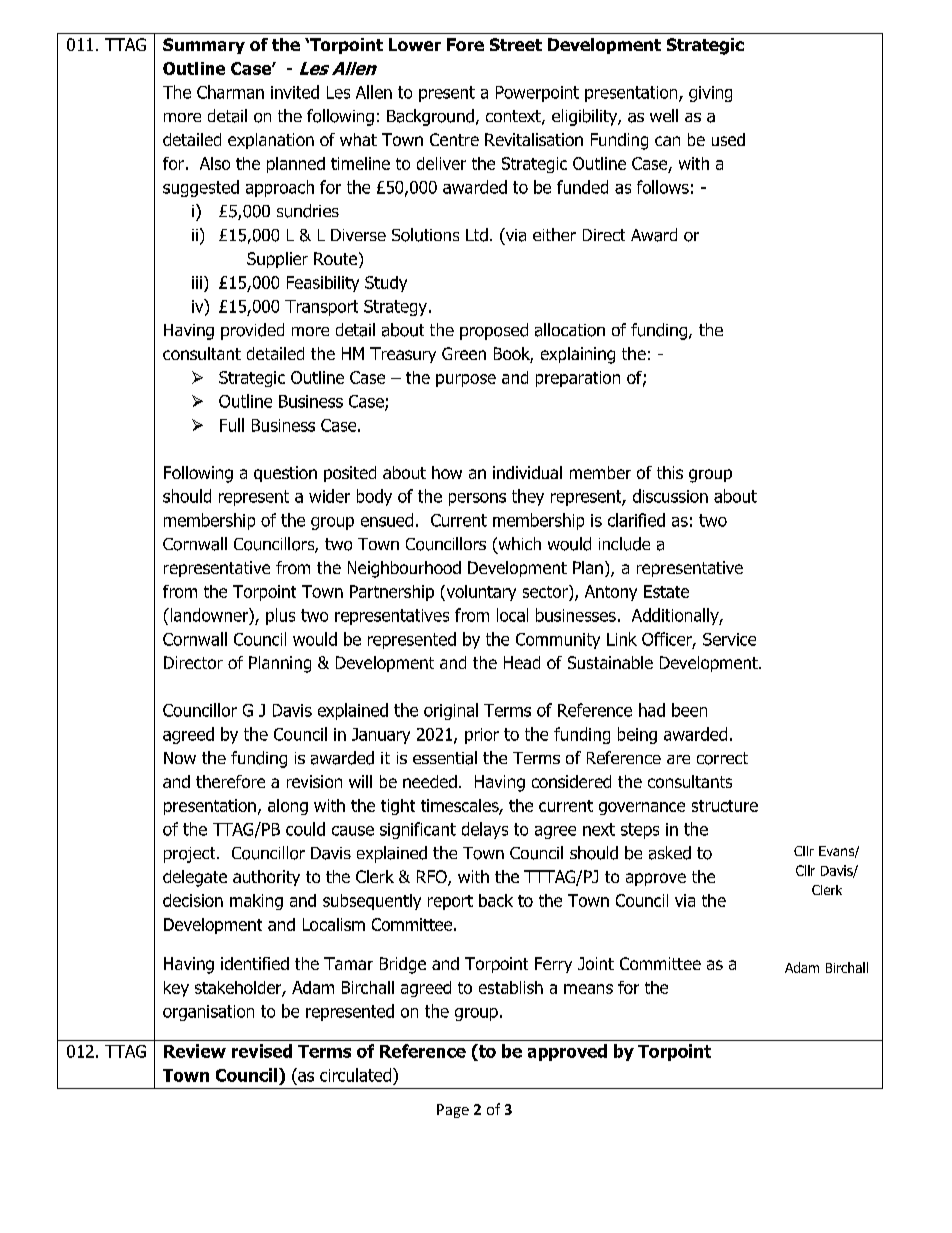 This image has width=952, height=1233. What do you see at coordinates (678, 759) in the image?
I see `are` at bounding box center [678, 759].
